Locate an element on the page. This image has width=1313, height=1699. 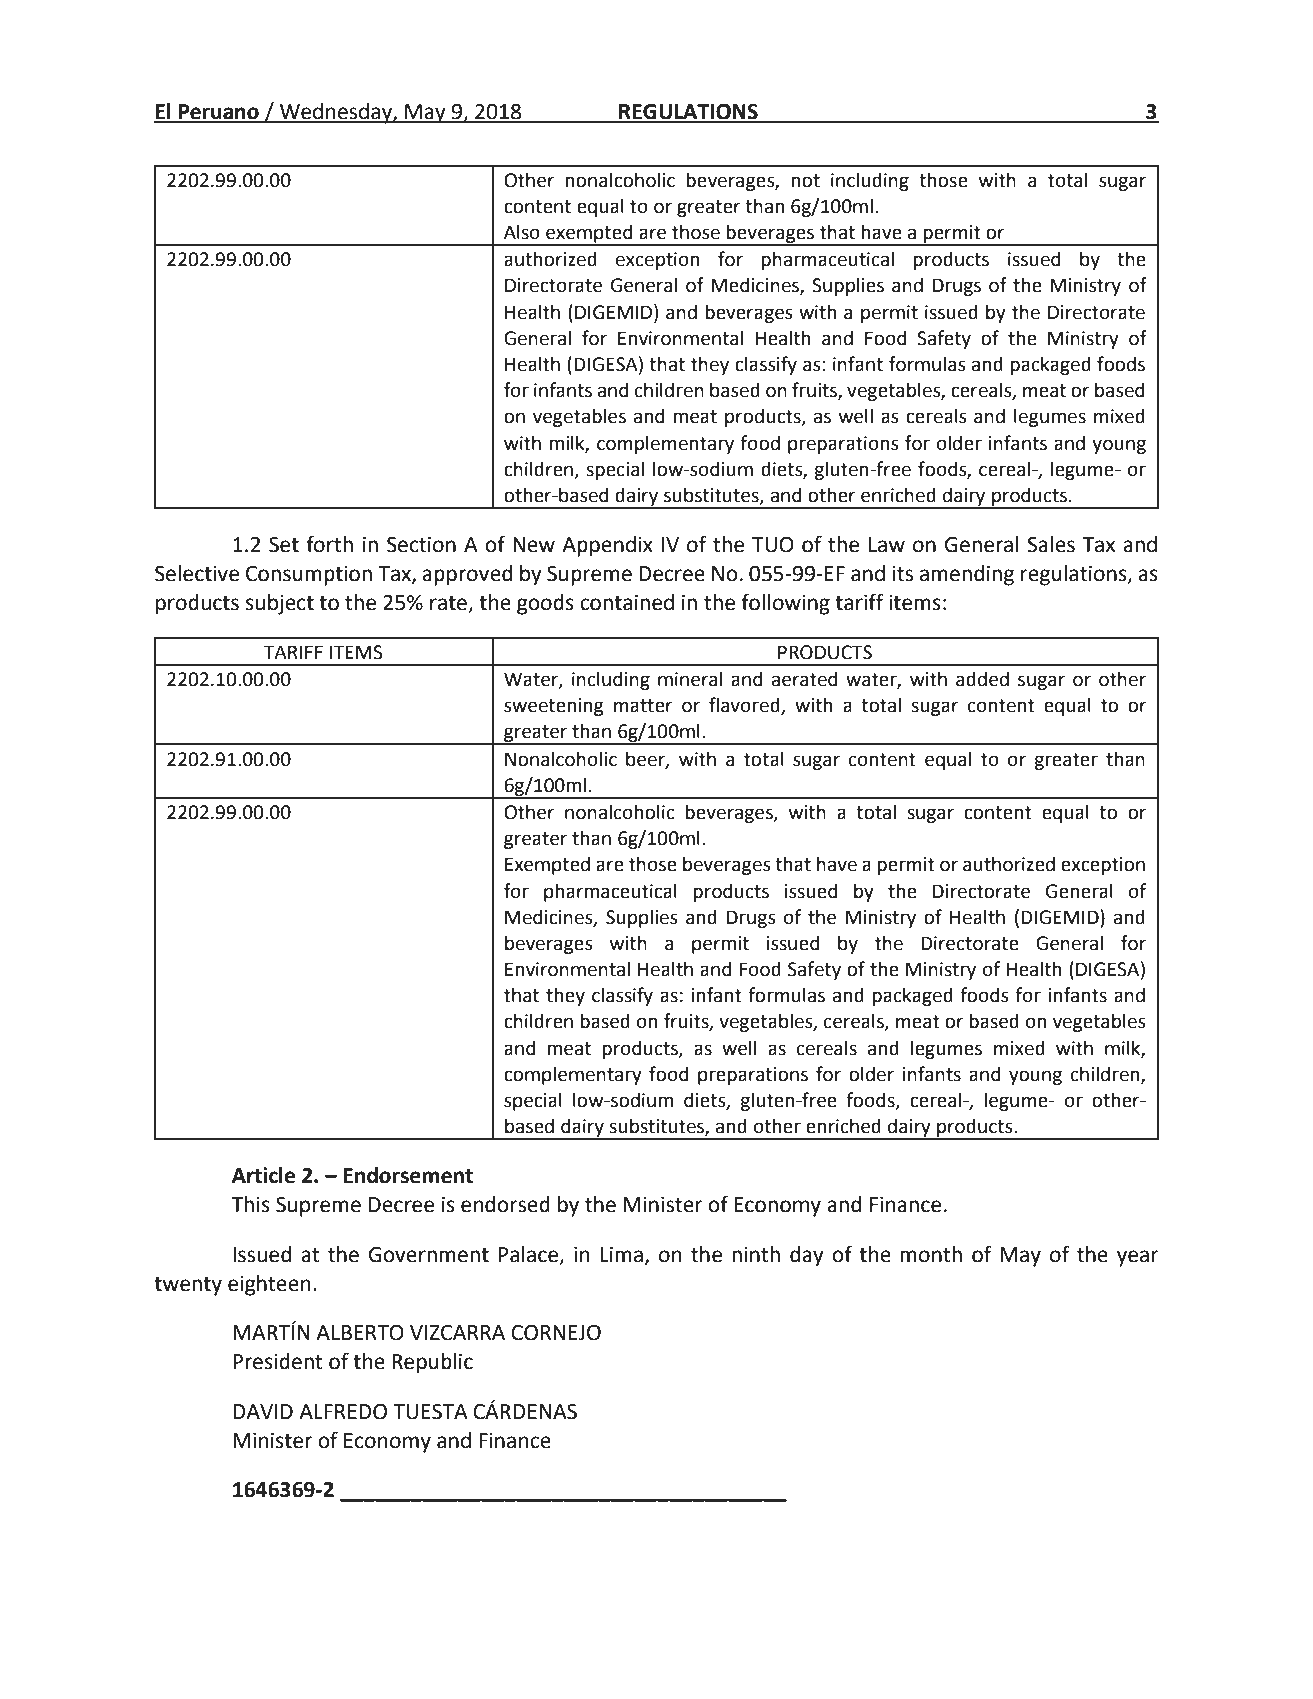
Sales is located at coordinates (1051, 544).
